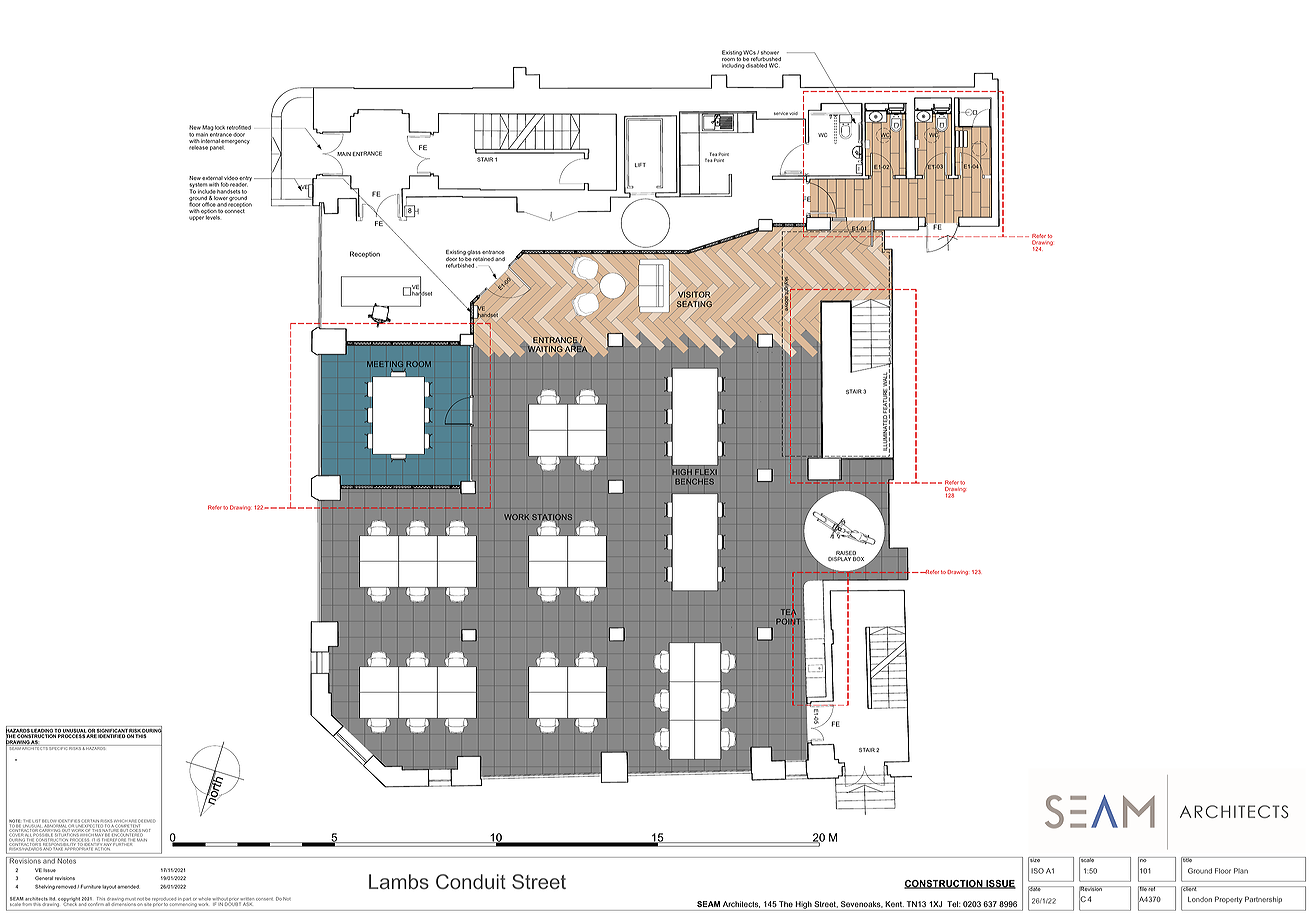 The width and height of the document is (1316, 918). Describe the element at coordinates (471, 881) in the document. I see `Conduit` at that location.
